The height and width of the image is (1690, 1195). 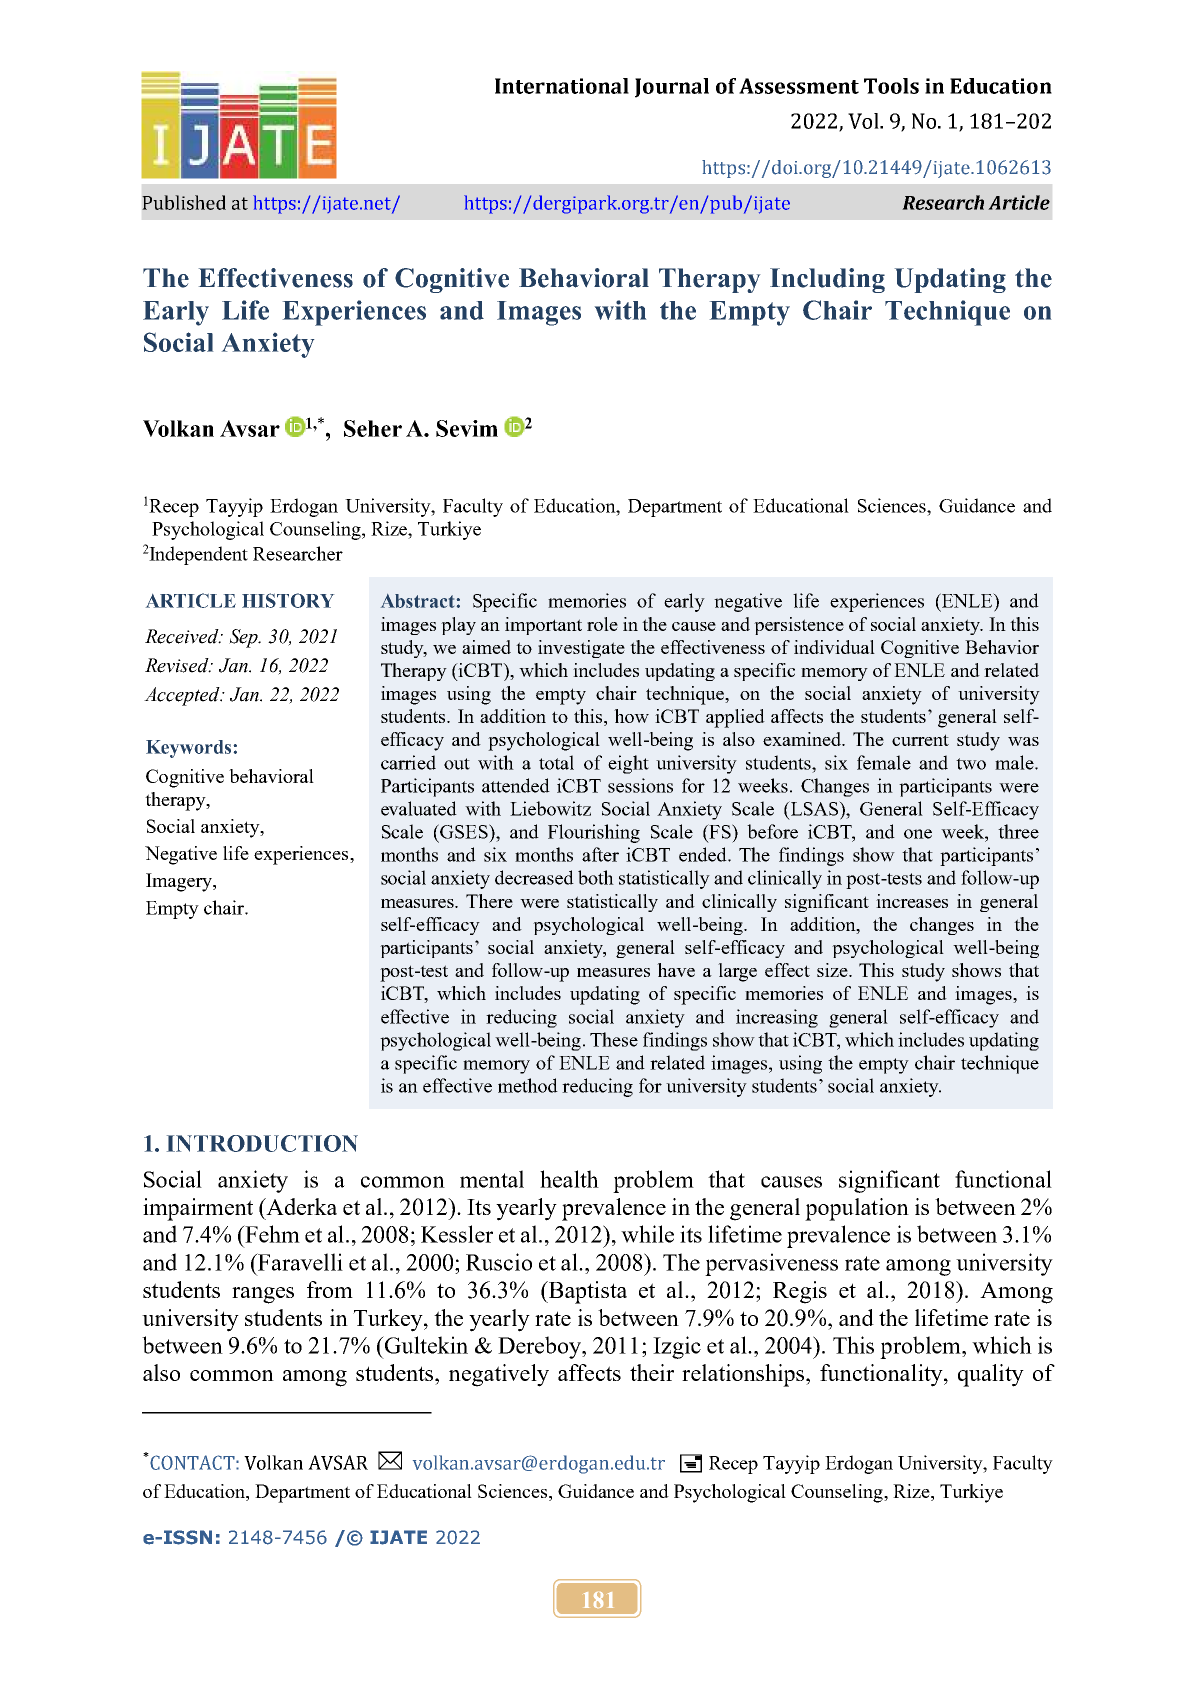 What do you see at coordinates (184, 202) in the image?
I see `Published` at bounding box center [184, 202].
